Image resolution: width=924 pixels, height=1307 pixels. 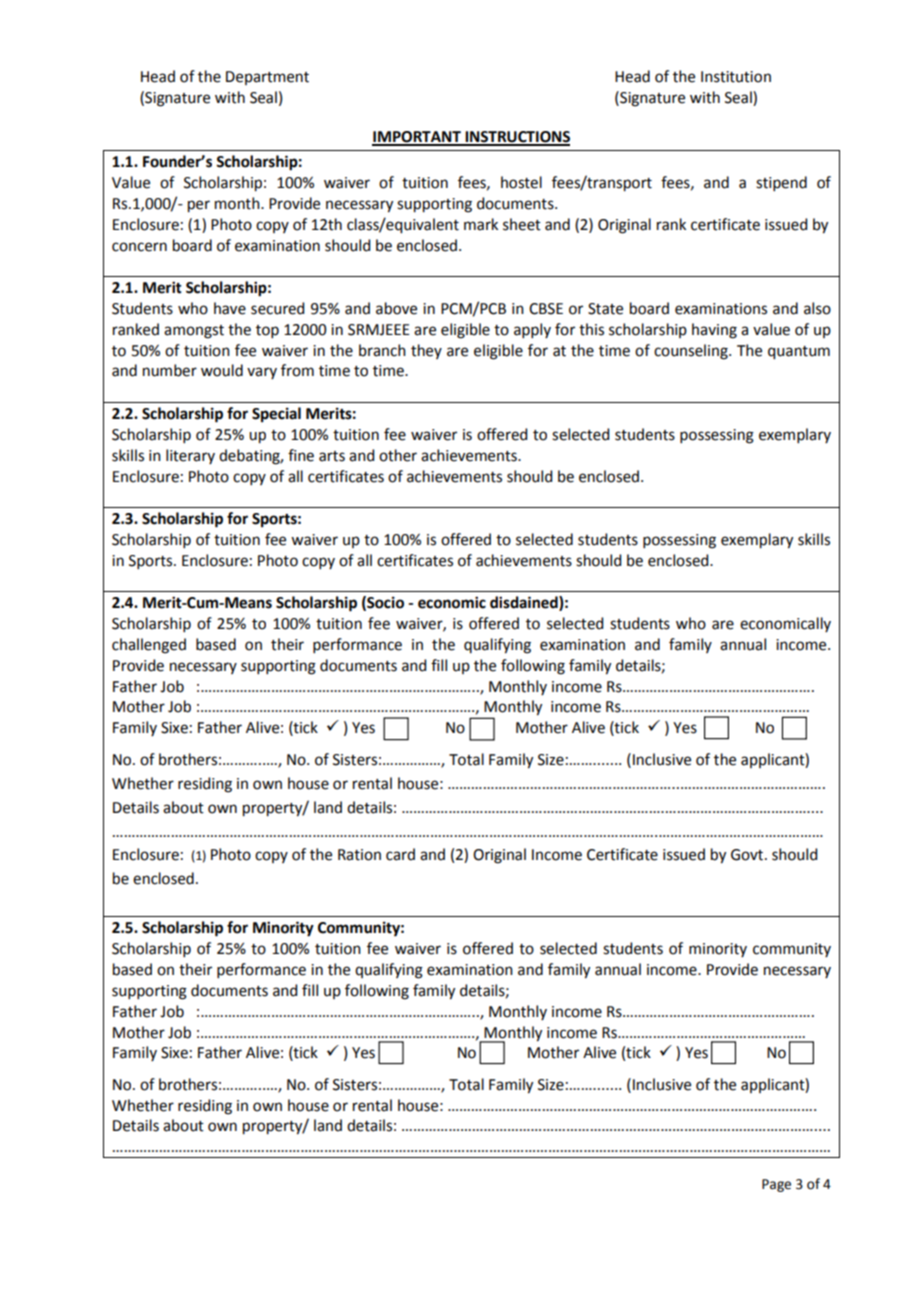 I want to click on Govt, so click(x=748, y=855).
